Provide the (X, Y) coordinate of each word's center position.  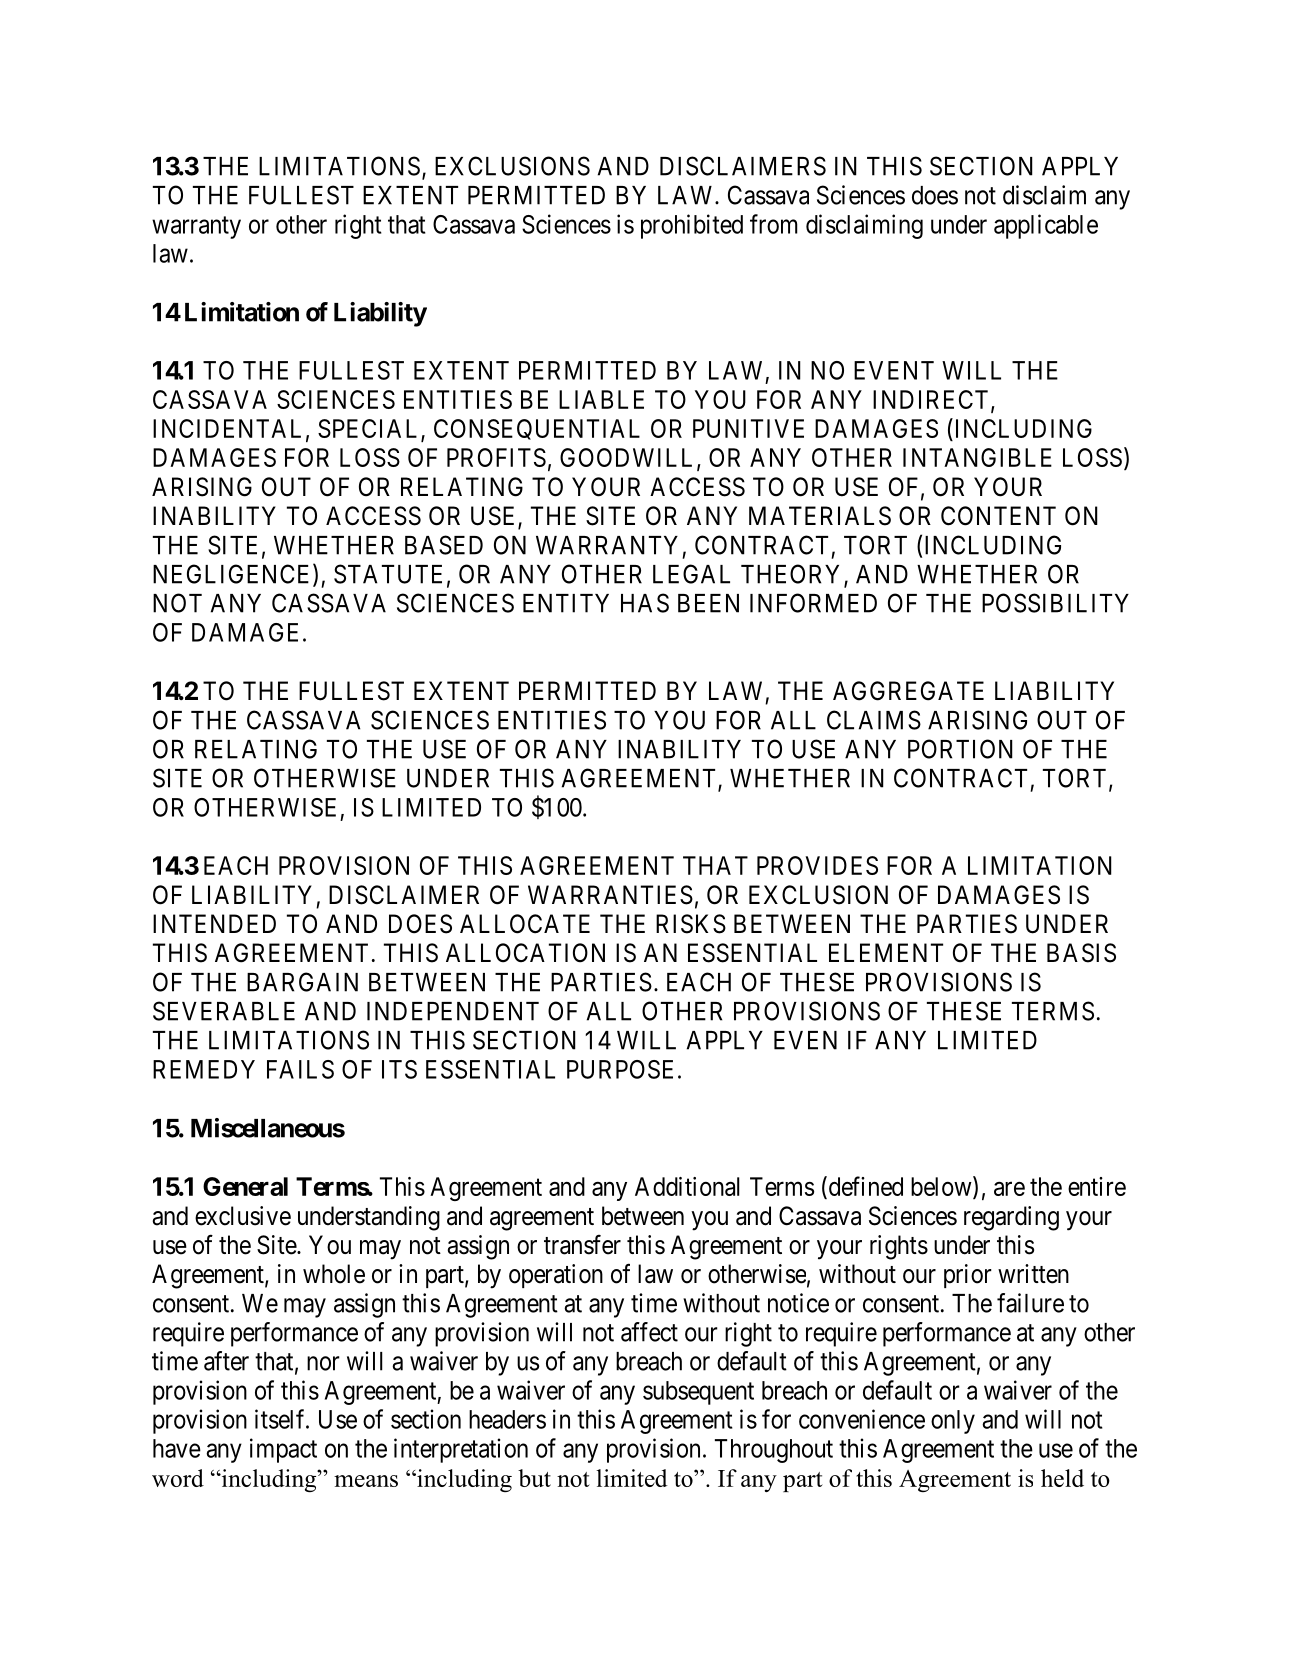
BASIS (1081, 953)
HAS (645, 603)
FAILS (300, 1069)
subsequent (698, 1393)
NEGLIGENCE (233, 575)
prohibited (692, 226)
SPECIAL (370, 430)
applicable (1046, 226)
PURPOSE (620, 1069)
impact (283, 1450)
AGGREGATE (908, 691)
